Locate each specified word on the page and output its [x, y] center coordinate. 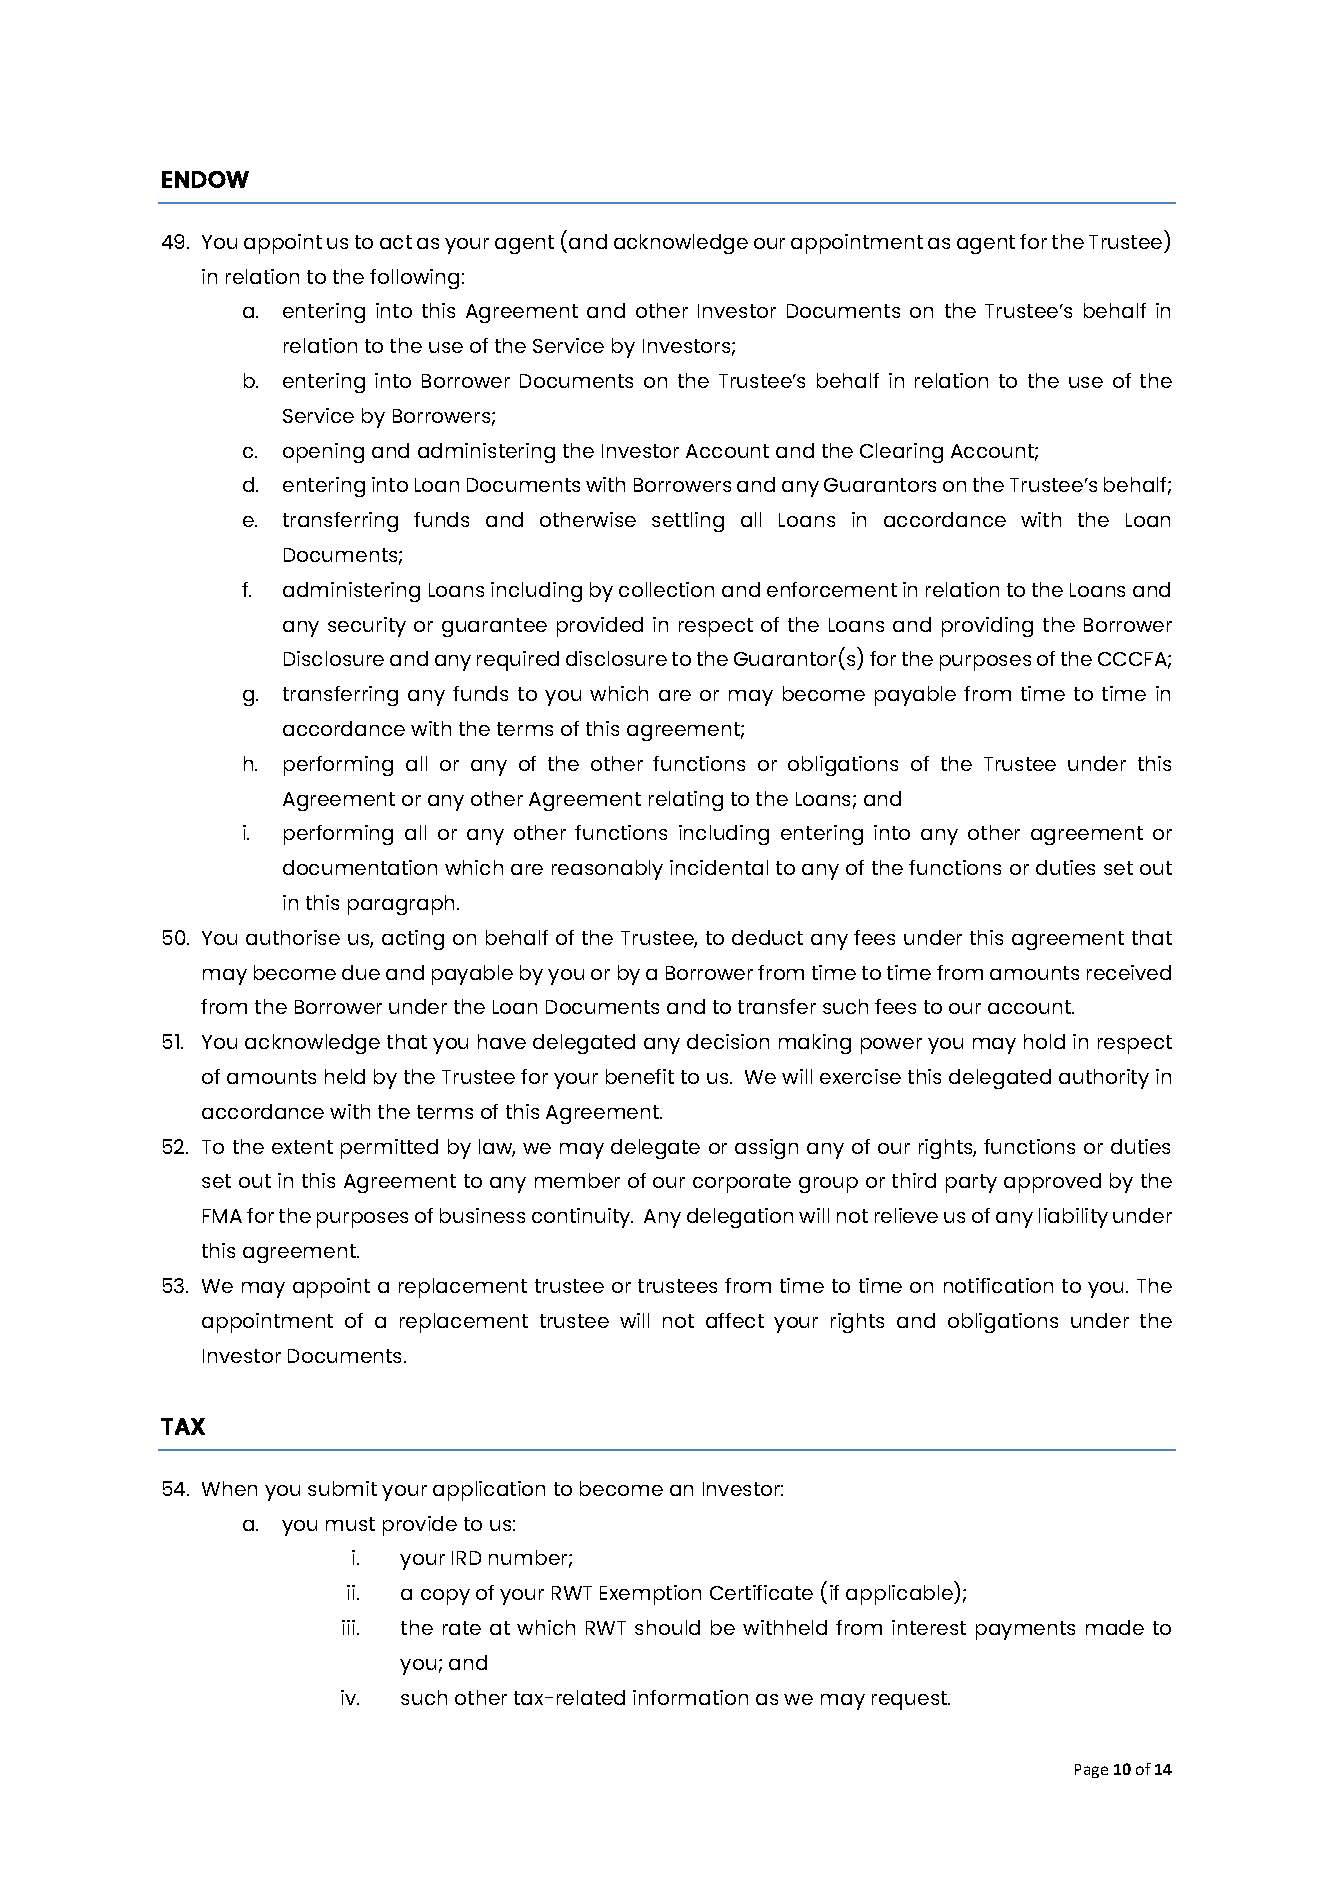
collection [666, 589]
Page [1091, 1771]
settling [688, 522]
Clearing [901, 453]
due [361, 972]
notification [998, 1285]
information [690, 1697]
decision [728, 1041]
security [367, 627]
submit [342, 1488]
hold [1044, 1041]
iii [348, 1627]
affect [735, 1320]
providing [987, 627]
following [414, 279]
